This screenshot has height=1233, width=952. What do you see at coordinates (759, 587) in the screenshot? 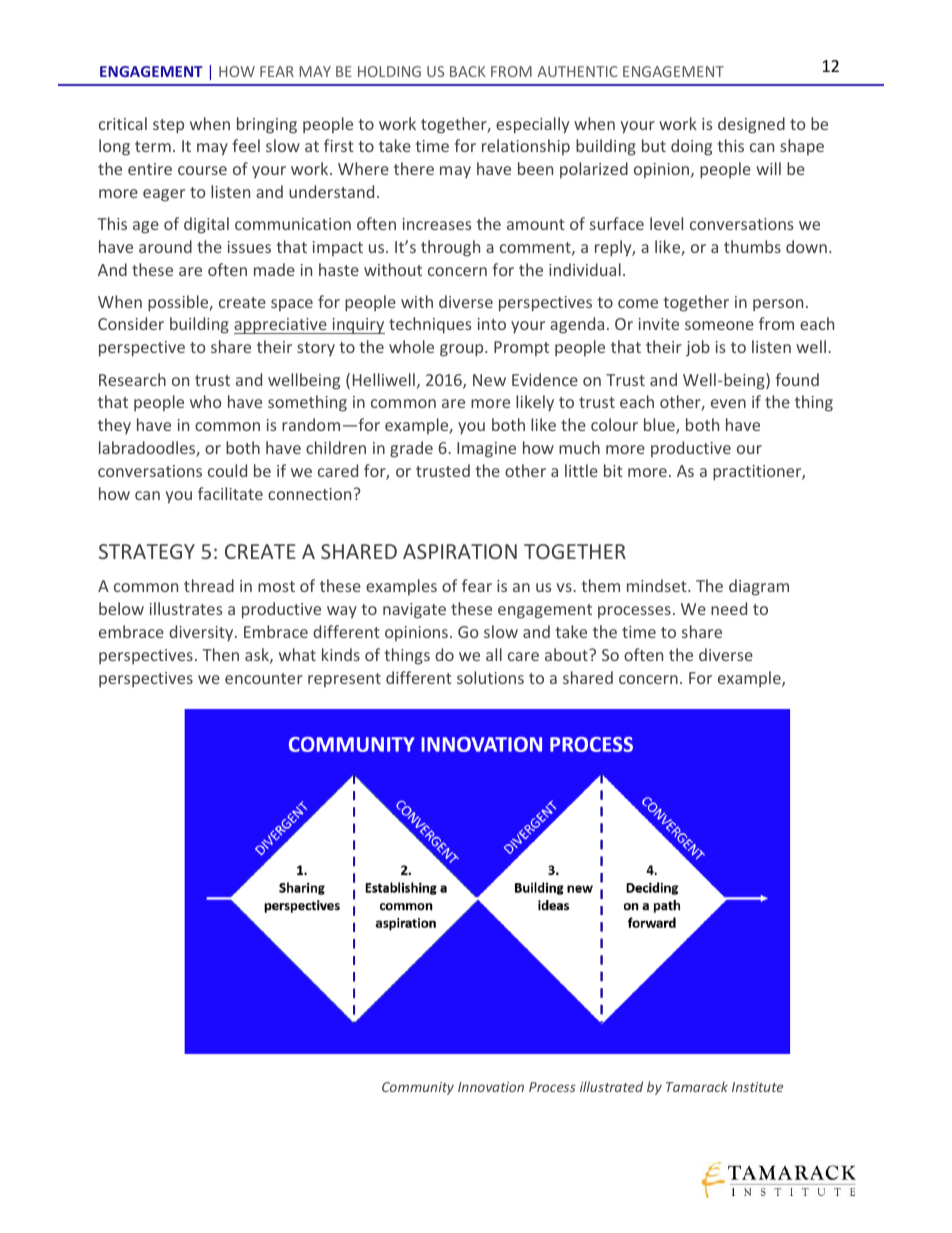
I see `diagram` at bounding box center [759, 587].
